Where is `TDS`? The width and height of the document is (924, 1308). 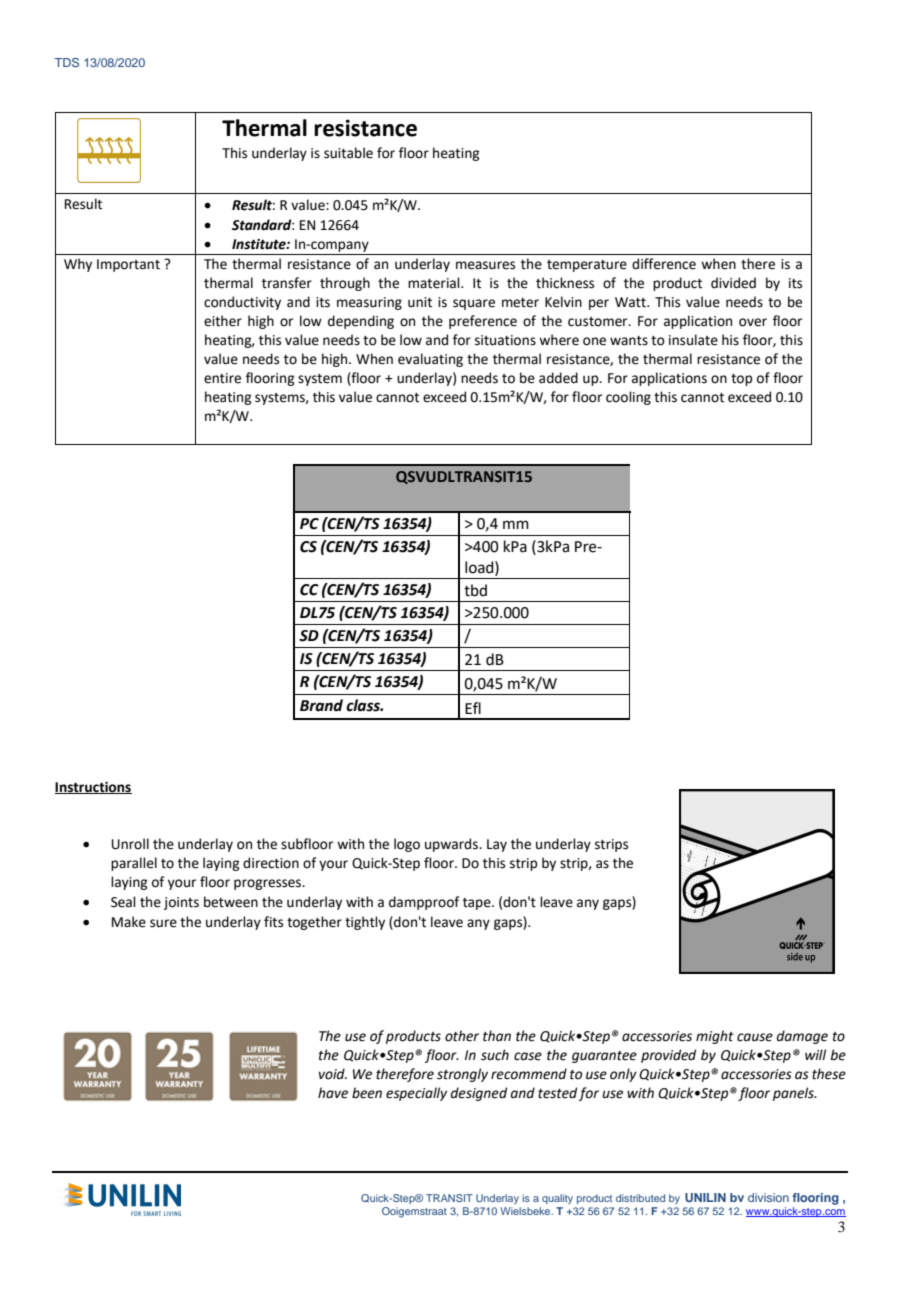 TDS is located at coordinates (67, 62).
